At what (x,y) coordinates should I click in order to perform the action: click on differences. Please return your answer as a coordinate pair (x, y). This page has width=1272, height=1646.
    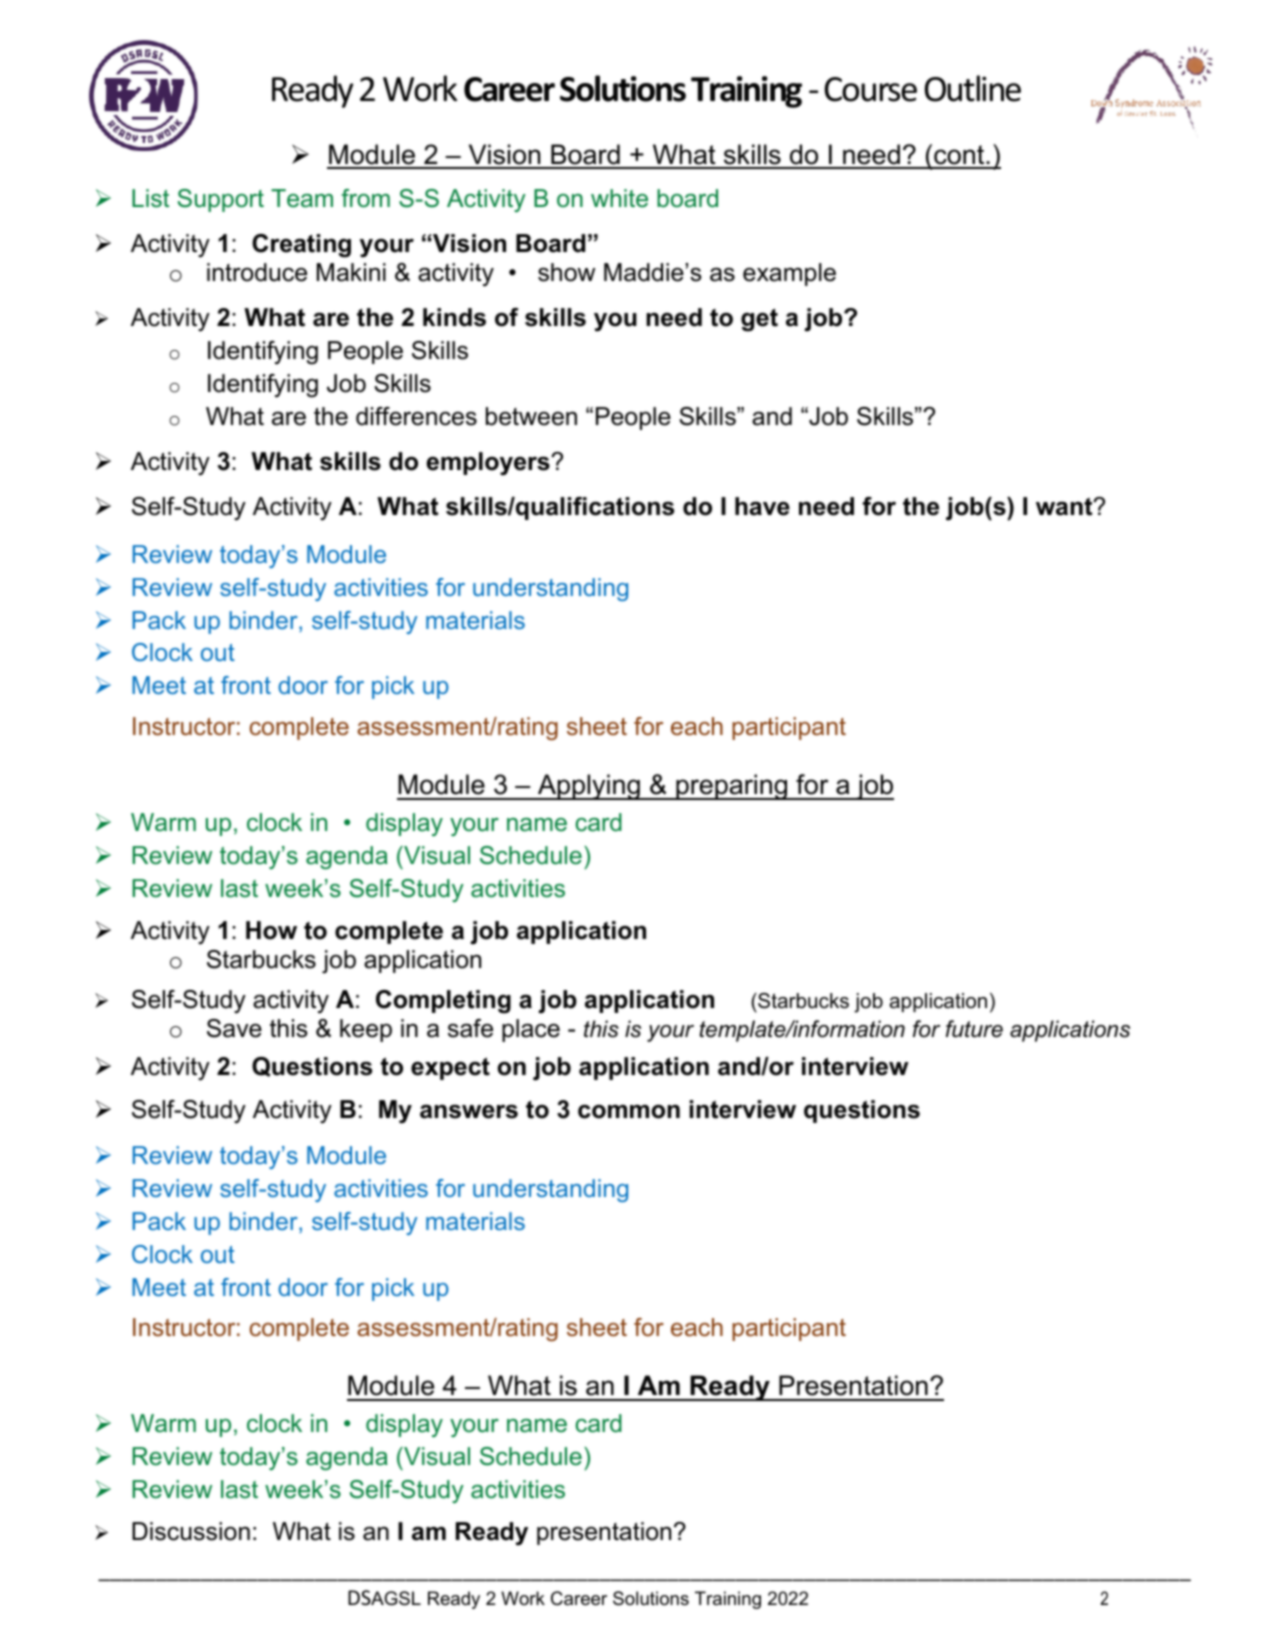
    Looking at the image, I should click on (416, 416).
